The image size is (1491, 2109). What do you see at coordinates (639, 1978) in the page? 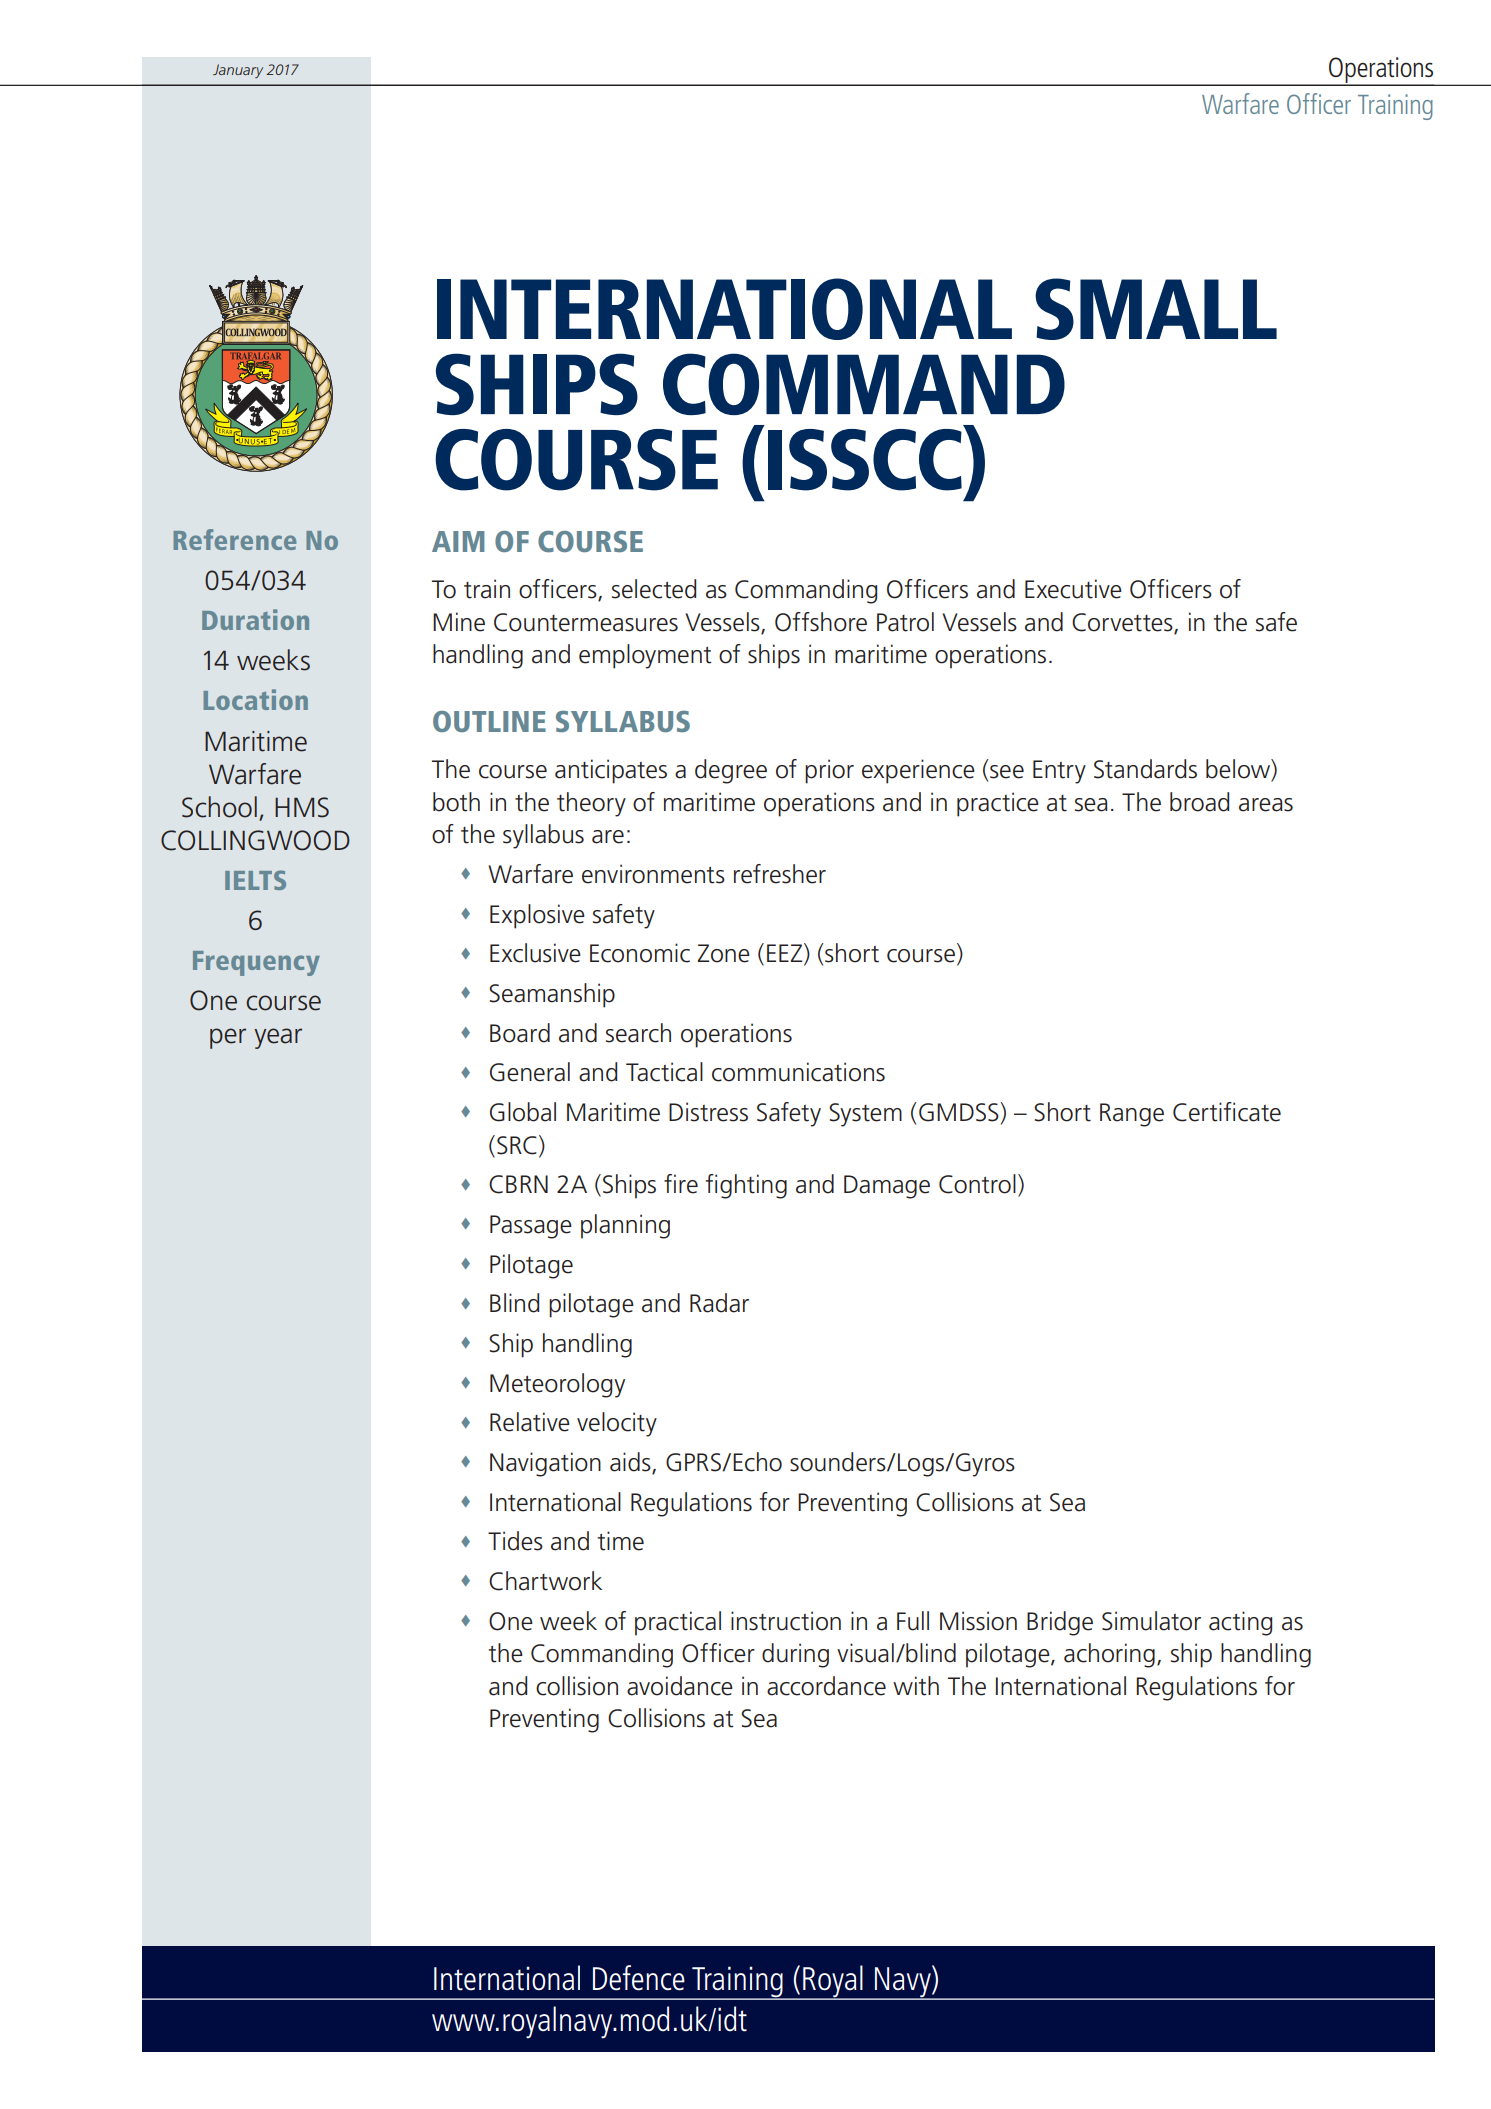
I see `Defence` at bounding box center [639, 1978].
